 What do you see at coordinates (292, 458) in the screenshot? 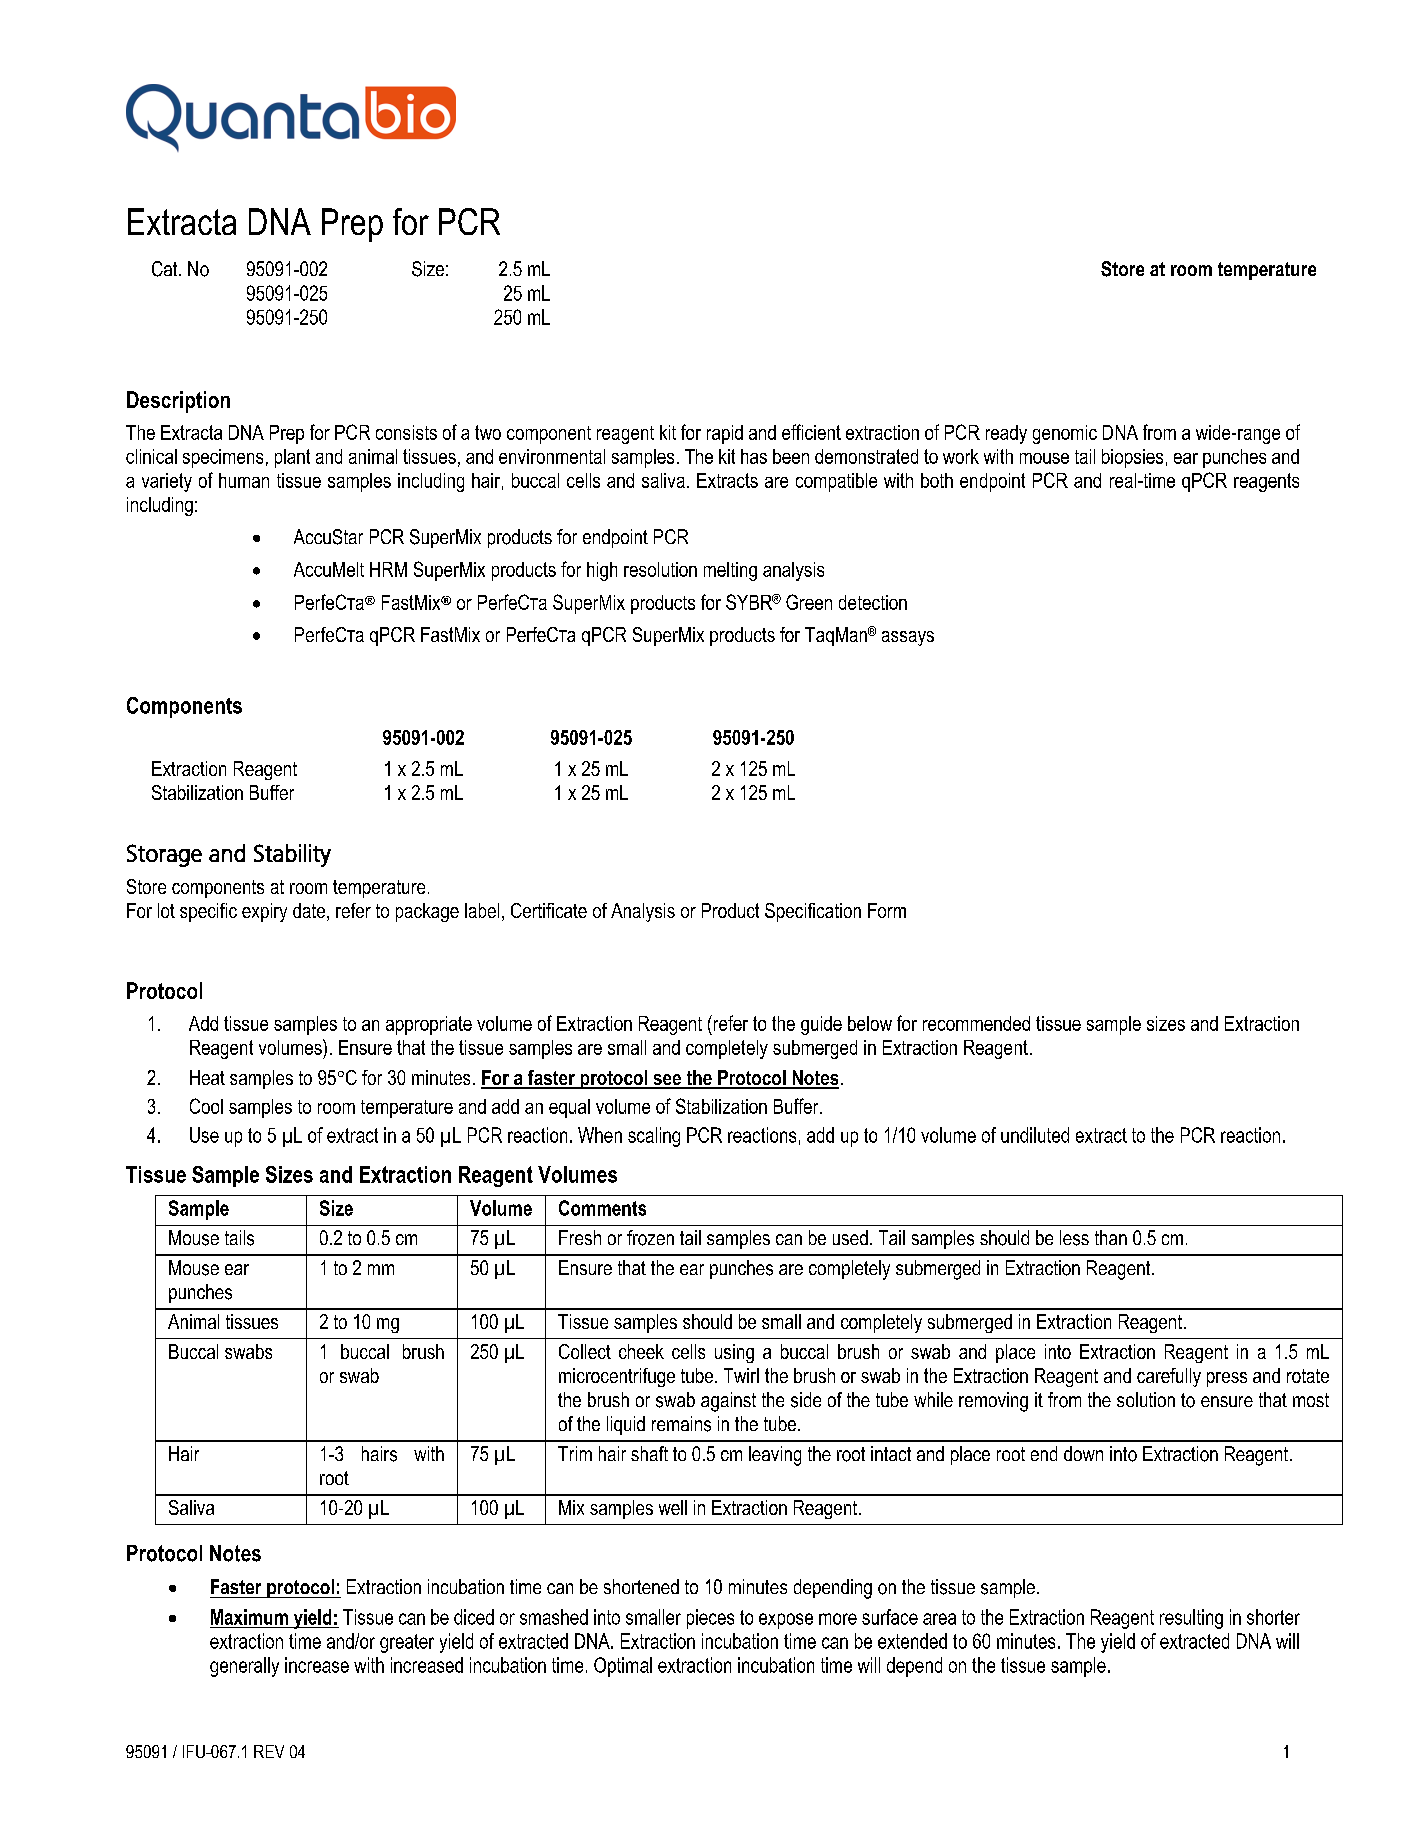
I see `plant` at bounding box center [292, 458].
